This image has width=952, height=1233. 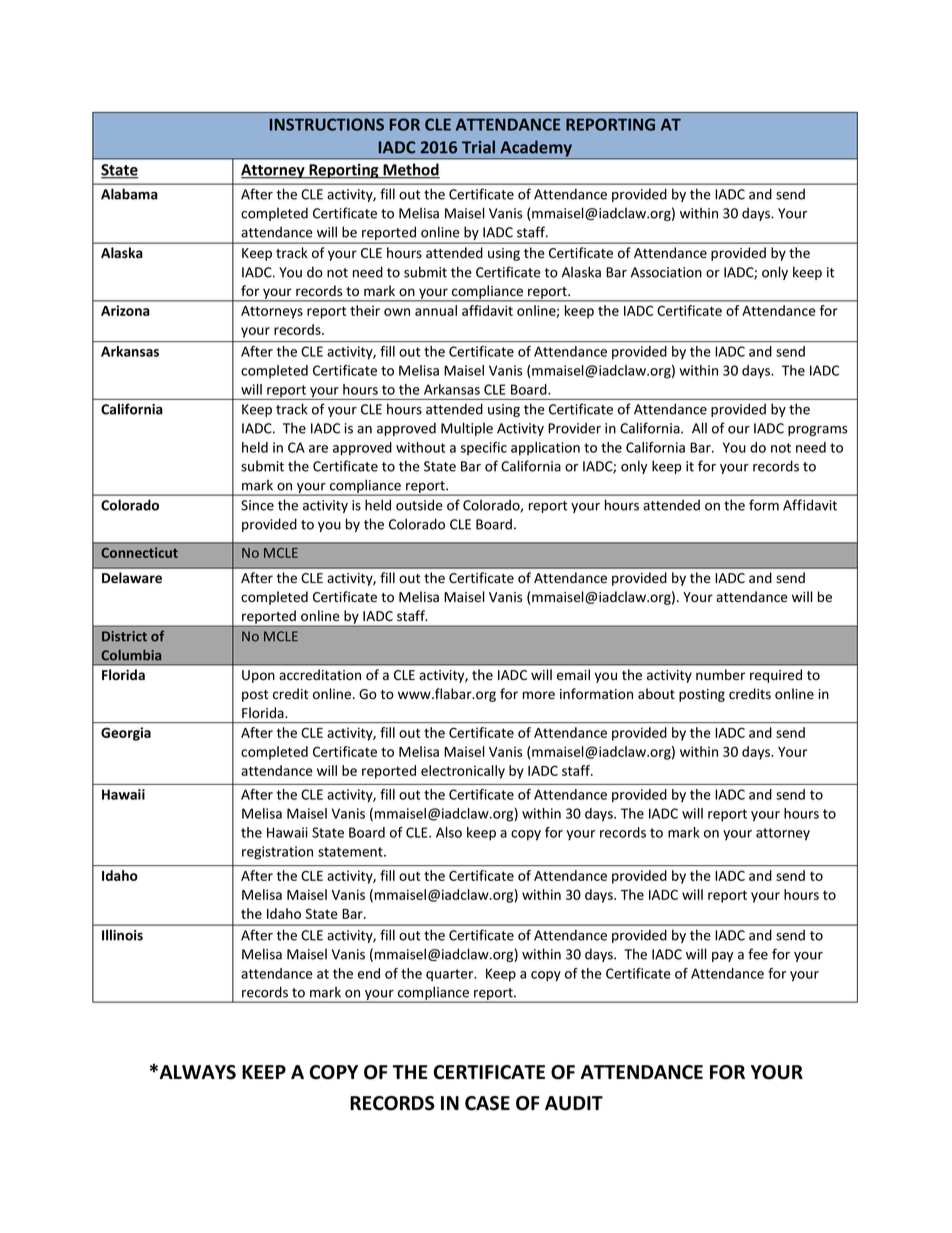 I want to click on number, so click(x=720, y=675).
